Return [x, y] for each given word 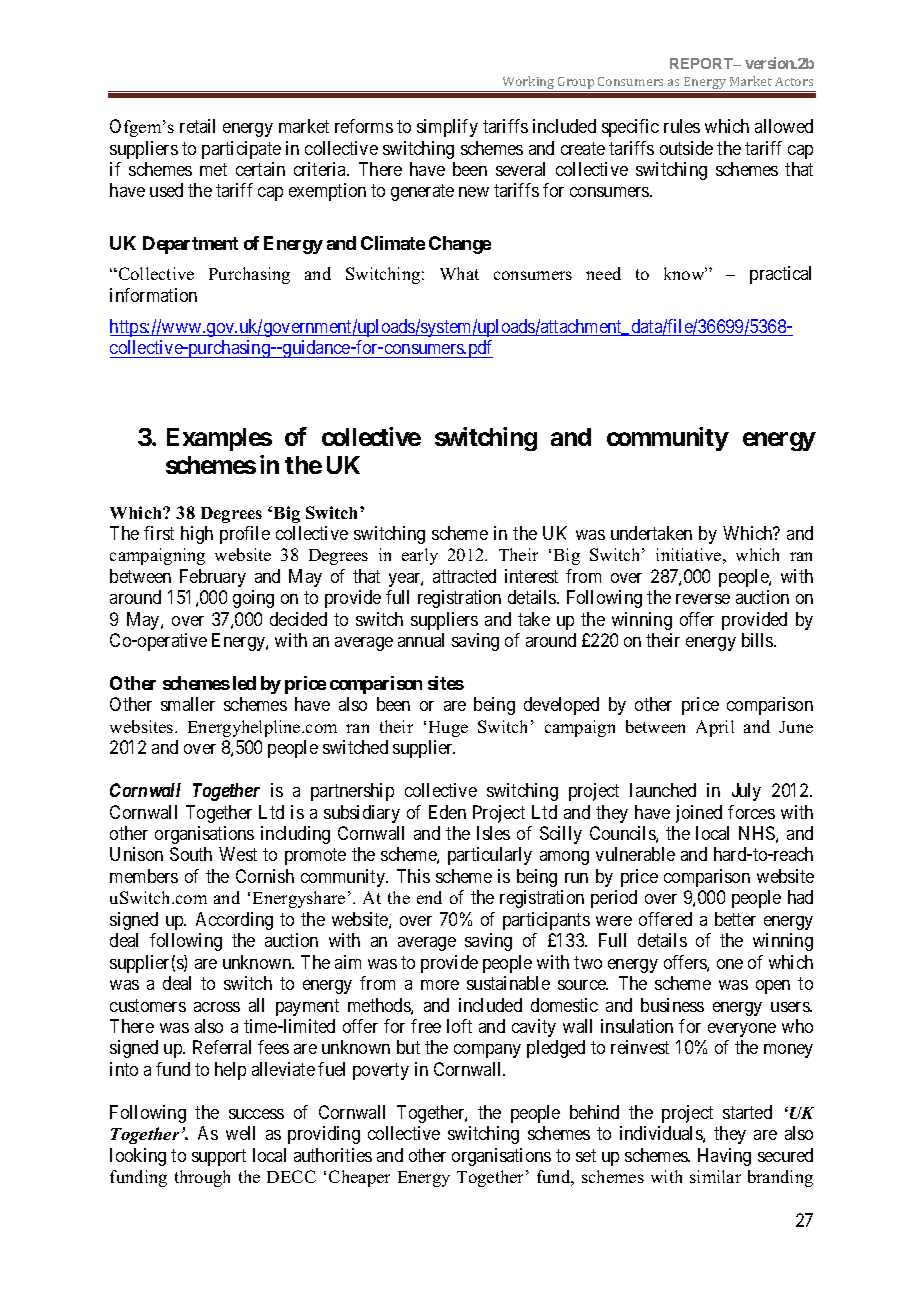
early [420, 556]
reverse [703, 599]
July [746, 792]
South [191, 854]
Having [724, 1157]
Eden [447, 812]
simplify [447, 128]
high [197, 535]
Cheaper [359, 1178]
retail [197, 126]
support [219, 1157]
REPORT [703, 63]
